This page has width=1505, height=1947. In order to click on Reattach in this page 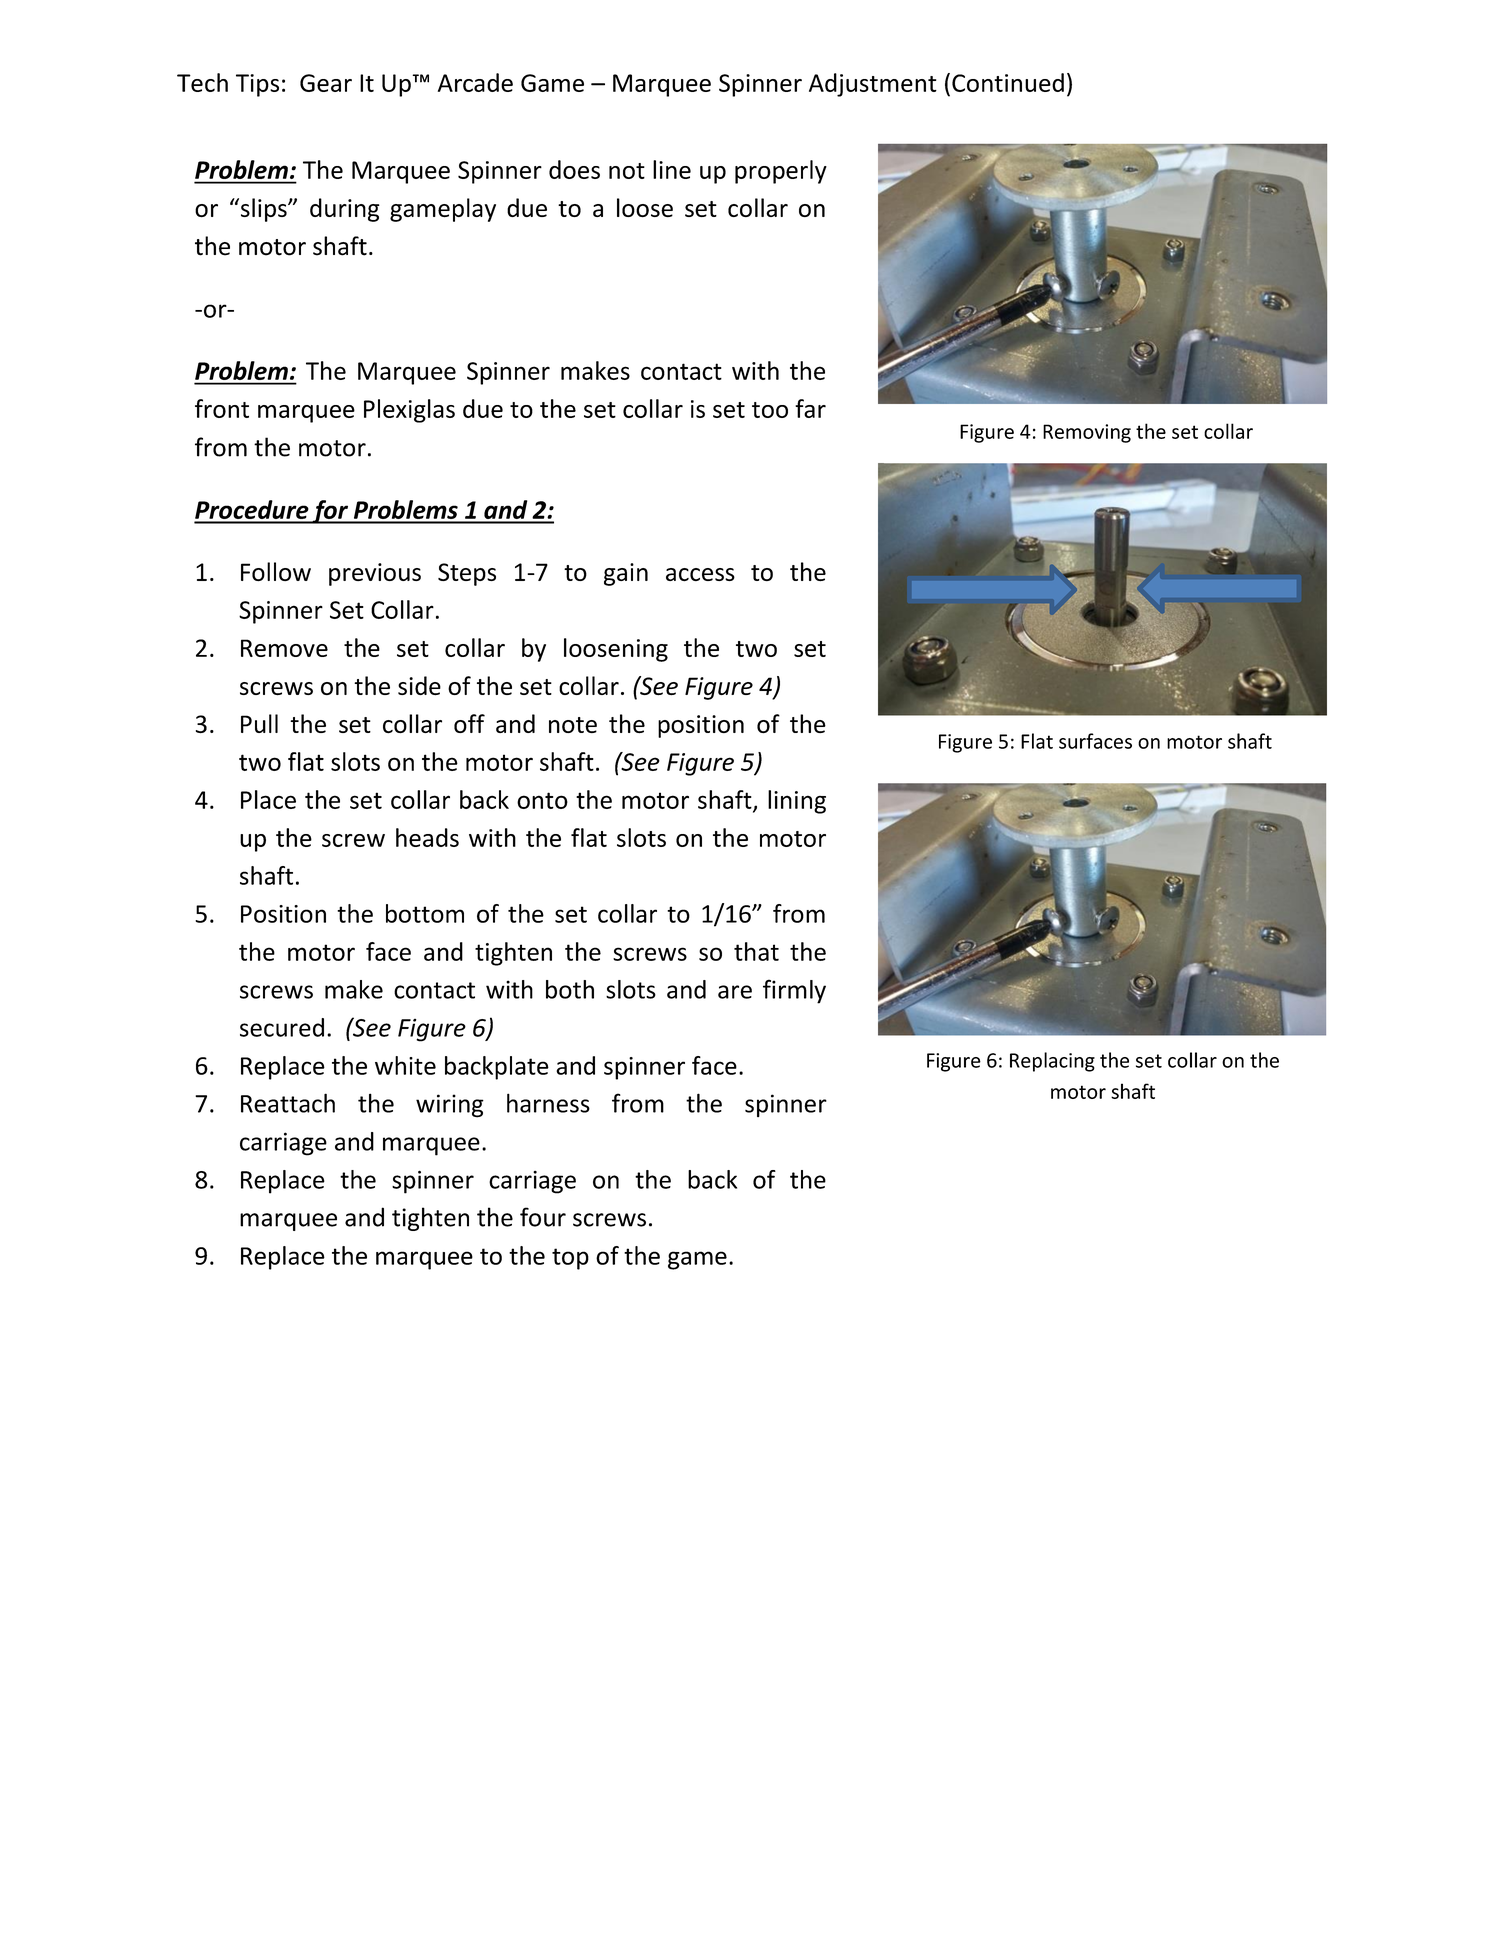, I will do `click(288, 1103)`.
